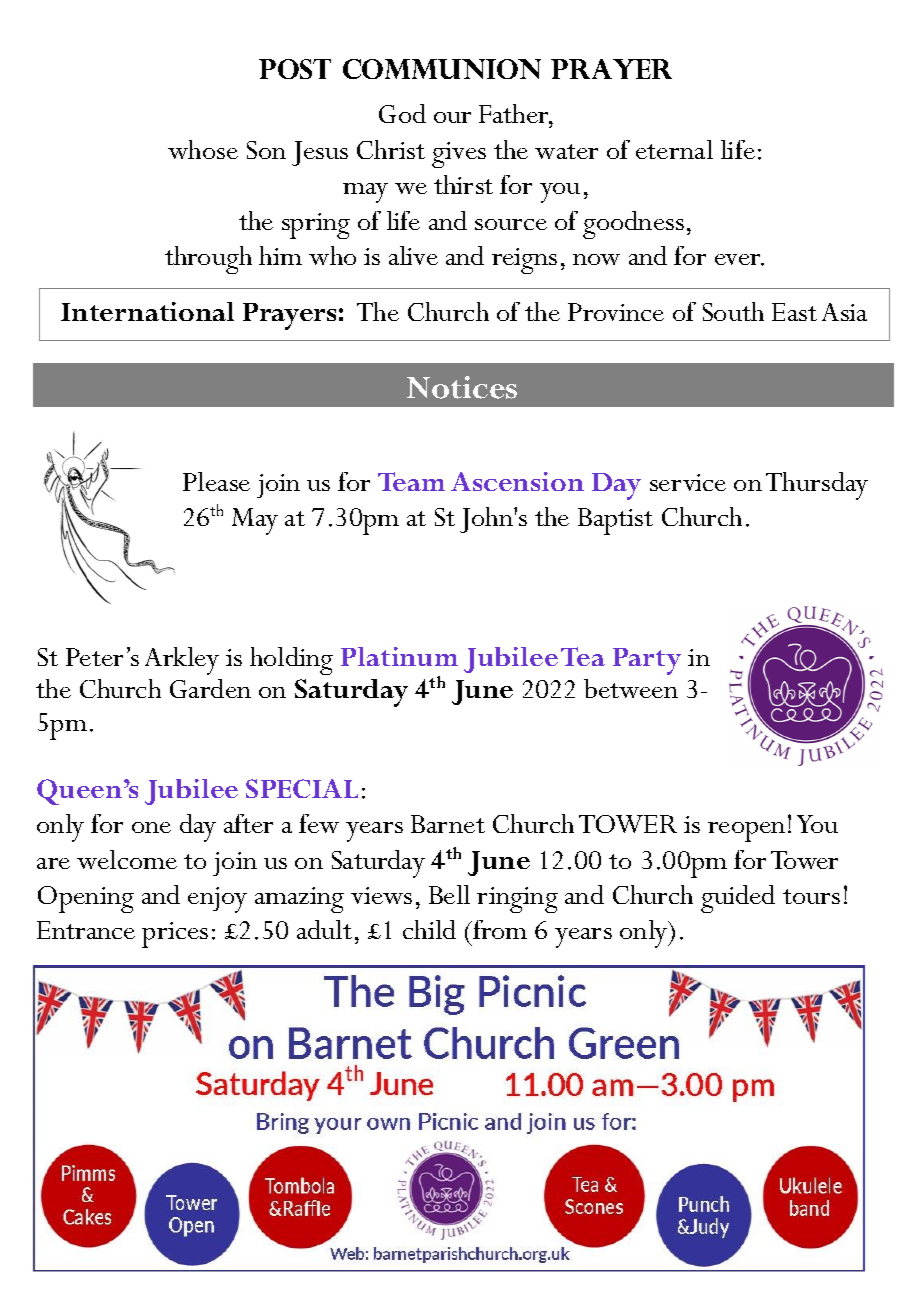  Describe the element at coordinates (210, 688) in the page. I see `Garden` at that location.
